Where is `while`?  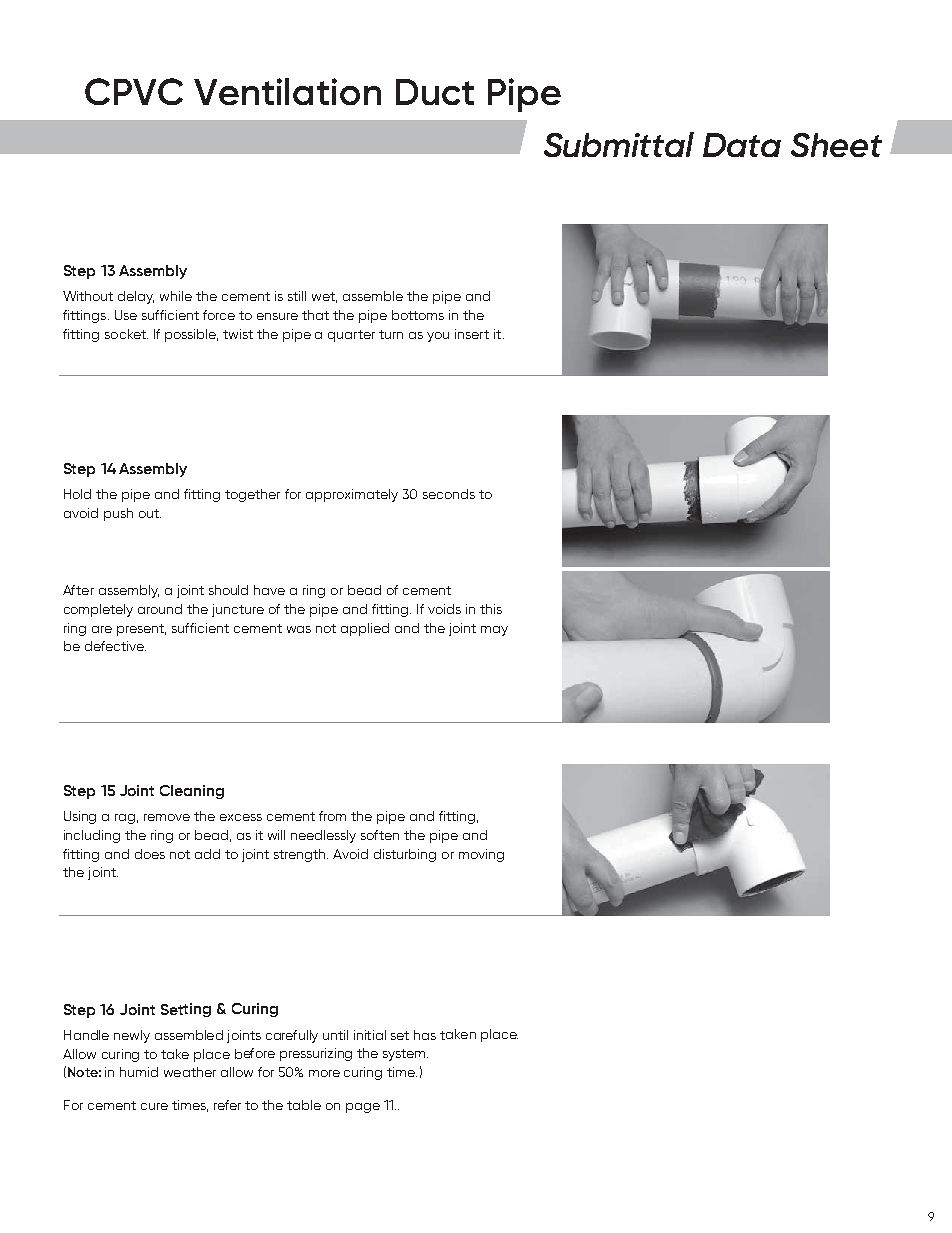 while is located at coordinates (176, 296).
